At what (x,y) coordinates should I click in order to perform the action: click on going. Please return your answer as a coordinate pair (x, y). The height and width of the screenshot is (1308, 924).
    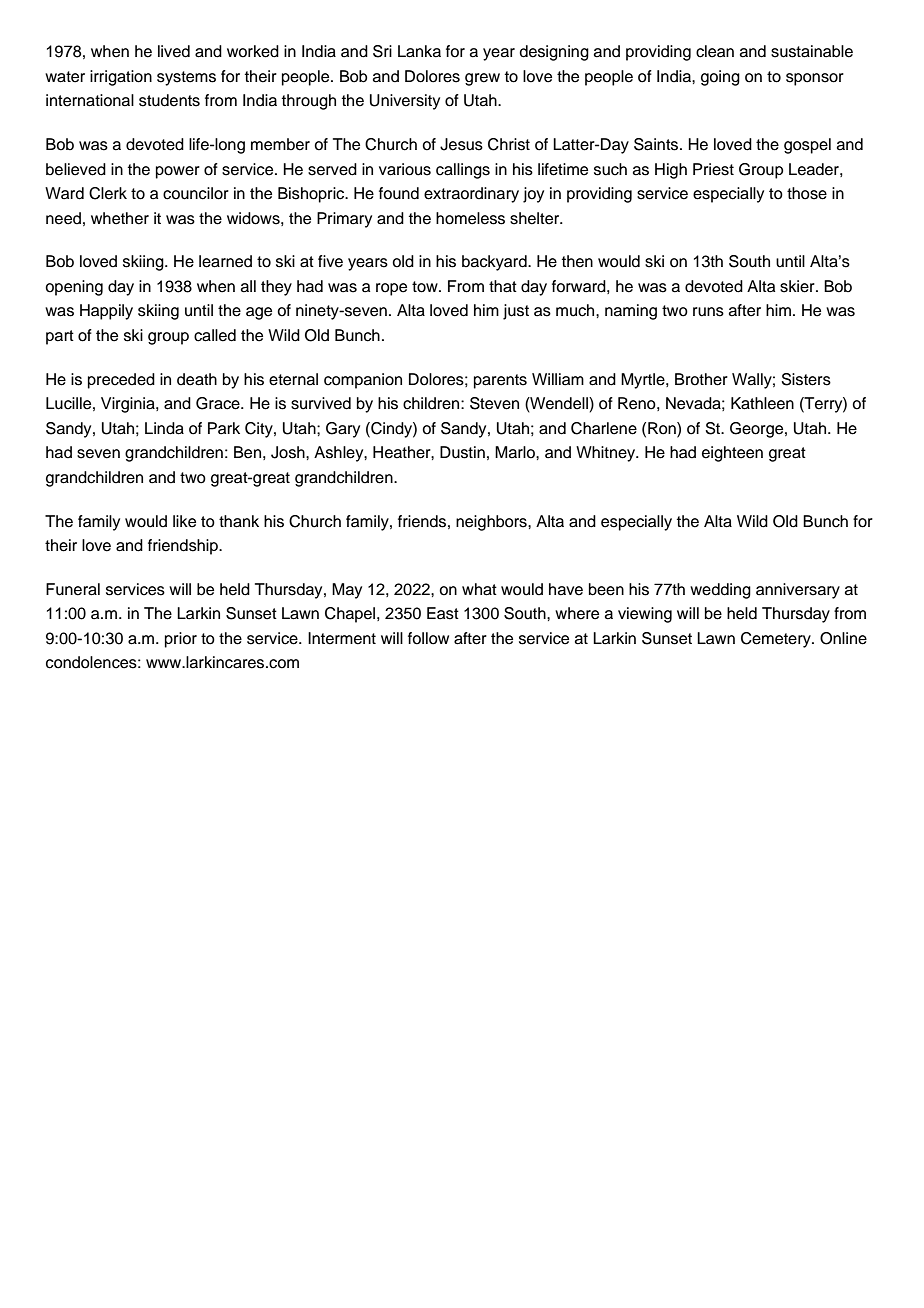
    Looking at the image, I should click on (720, 78).
